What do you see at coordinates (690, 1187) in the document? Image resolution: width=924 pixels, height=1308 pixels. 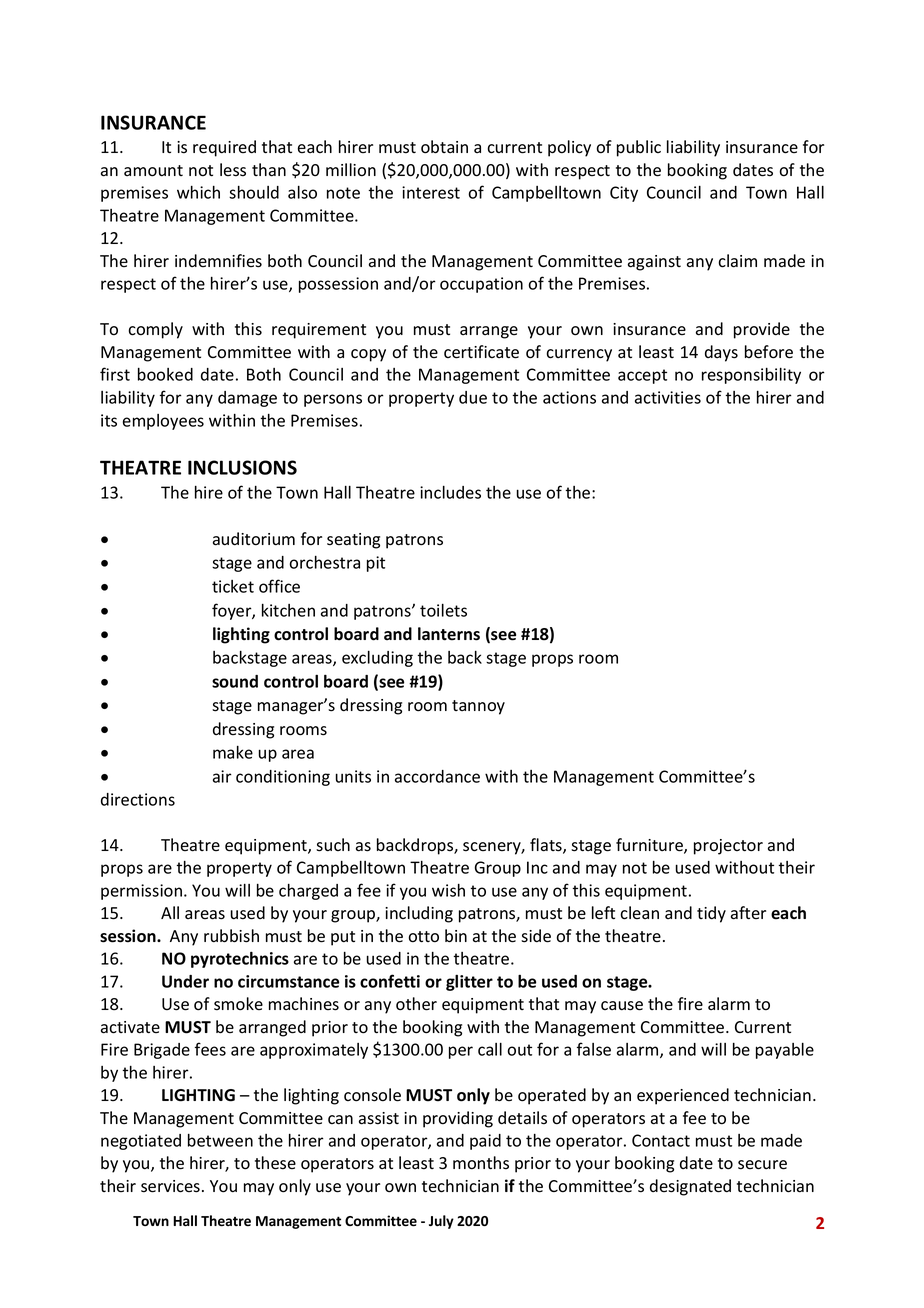 I see `designated` at bounding box center [690, 1187].
